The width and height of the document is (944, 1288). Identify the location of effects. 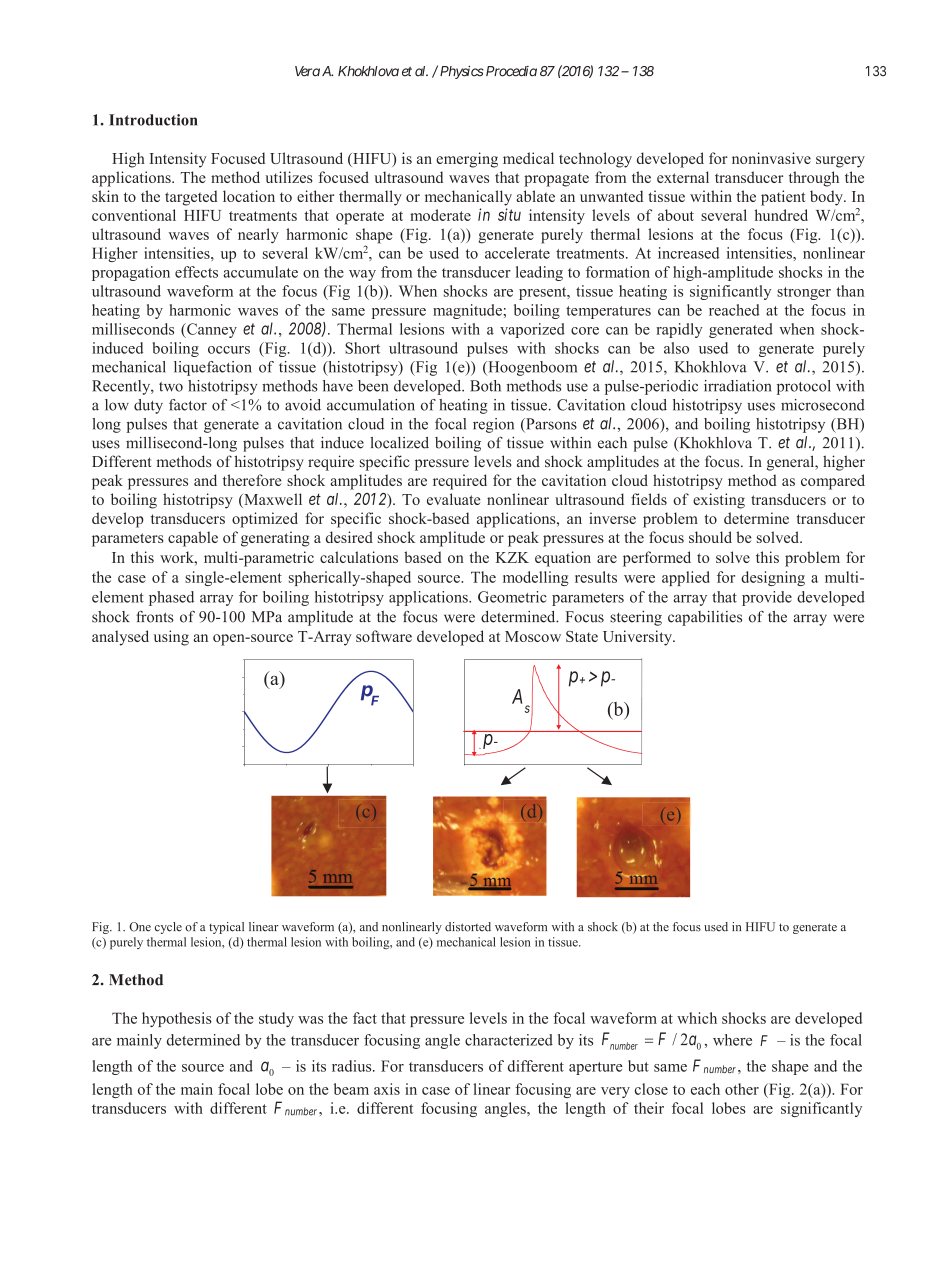
(196, 272).
